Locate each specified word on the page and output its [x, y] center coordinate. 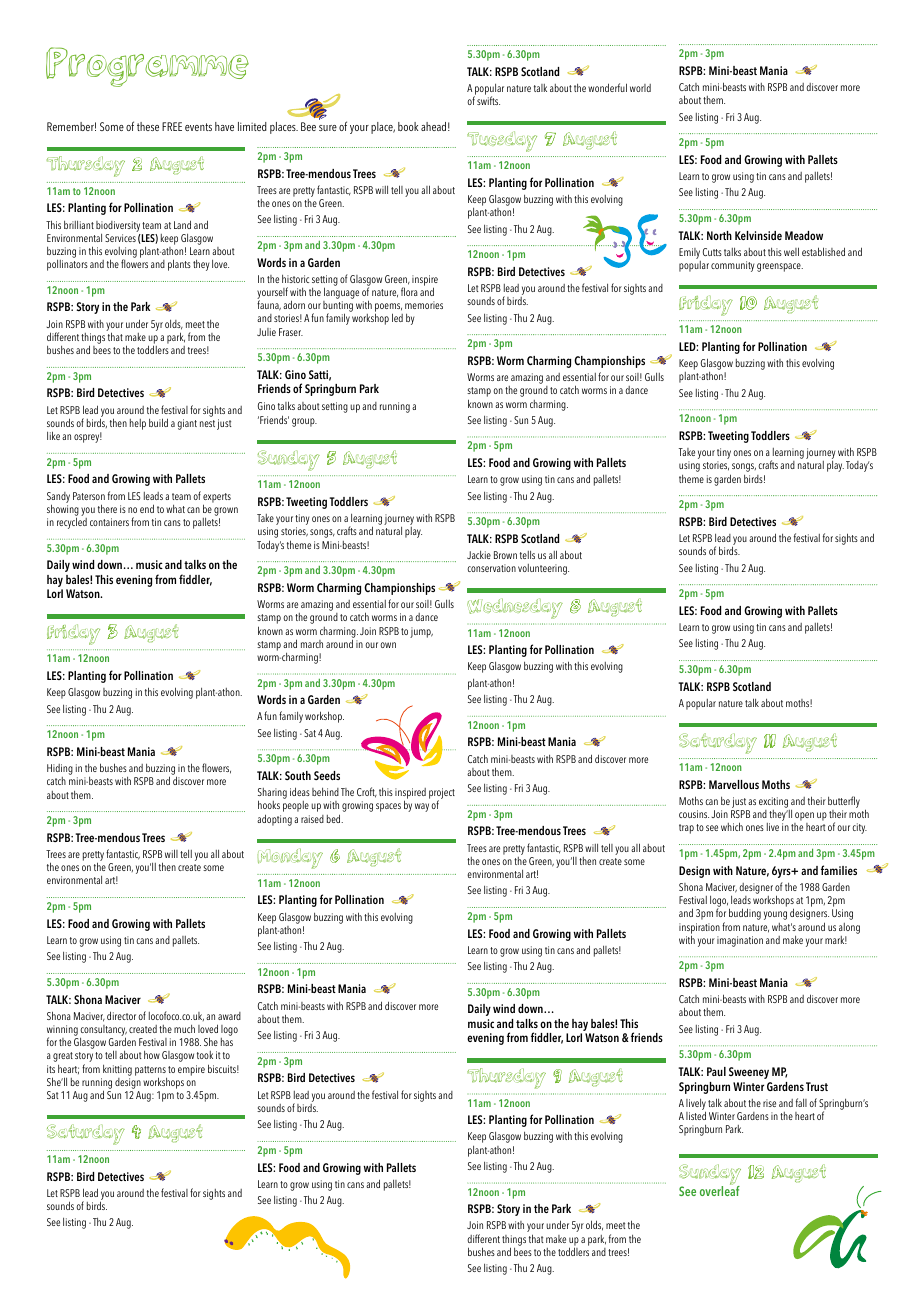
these [148, 126]
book [408, 126]
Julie [266, 332]
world [640, 88]
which [732, 826]
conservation [491, 568]
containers [109, 522]
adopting [274, 820]
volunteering [543, 569]
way [422, 807]
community [732, 266]
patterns [151, 1072]
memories [424, 305]
